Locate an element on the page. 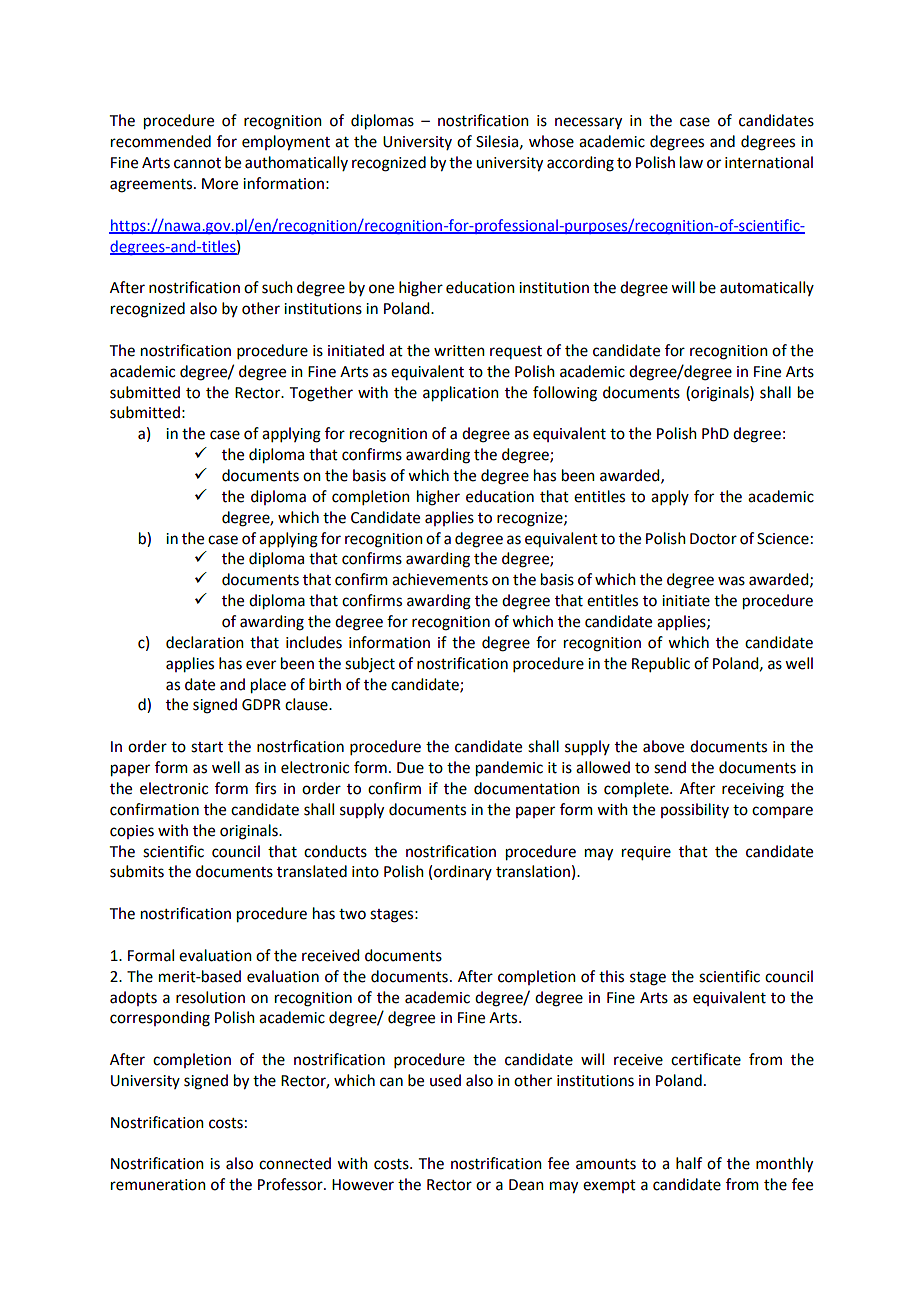 This page has width=924, height=1308. Republic is located at coordinates (661, 664).
